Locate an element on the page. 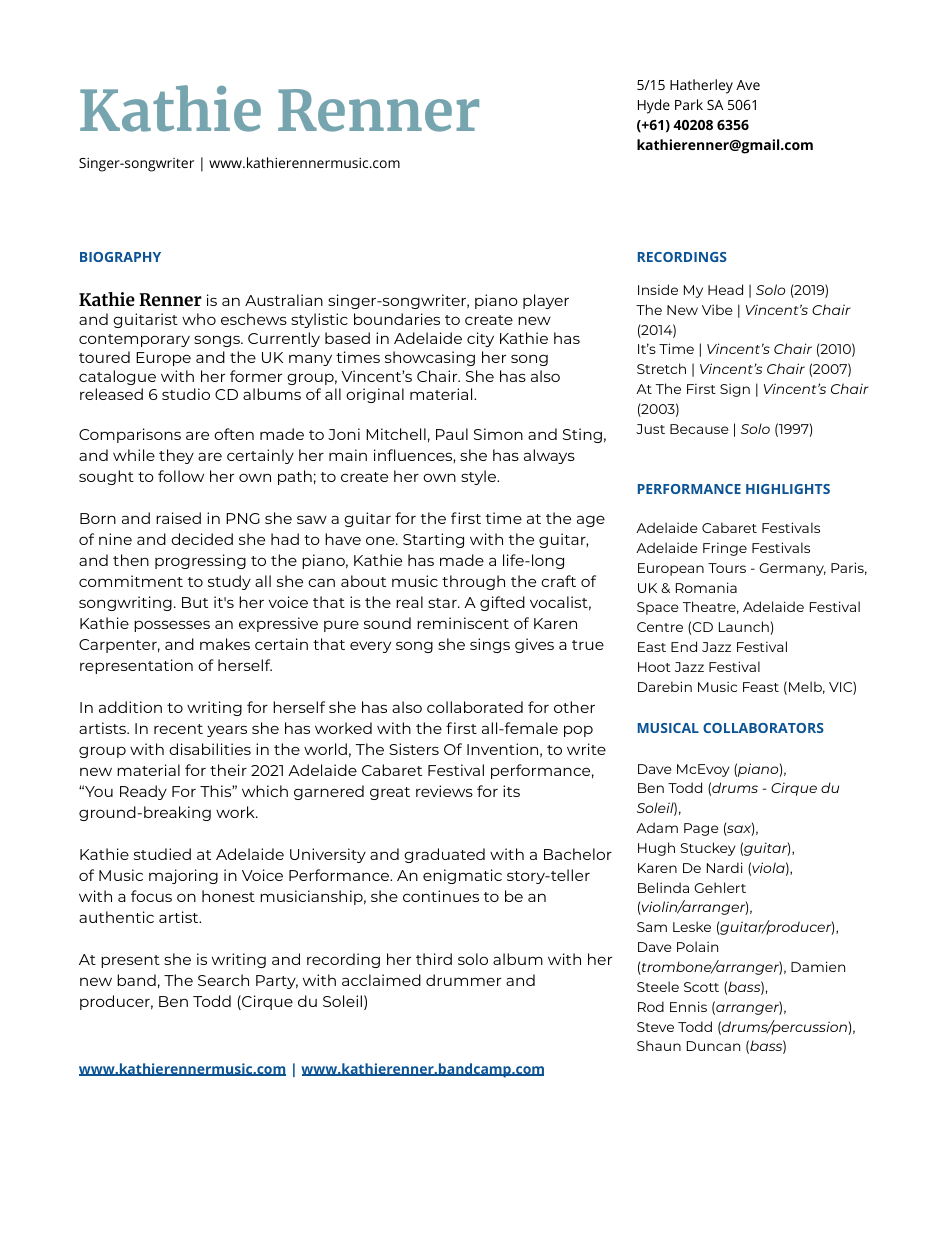 This image has height=1233, width=952. recent is located at coordinates (178, 729).
